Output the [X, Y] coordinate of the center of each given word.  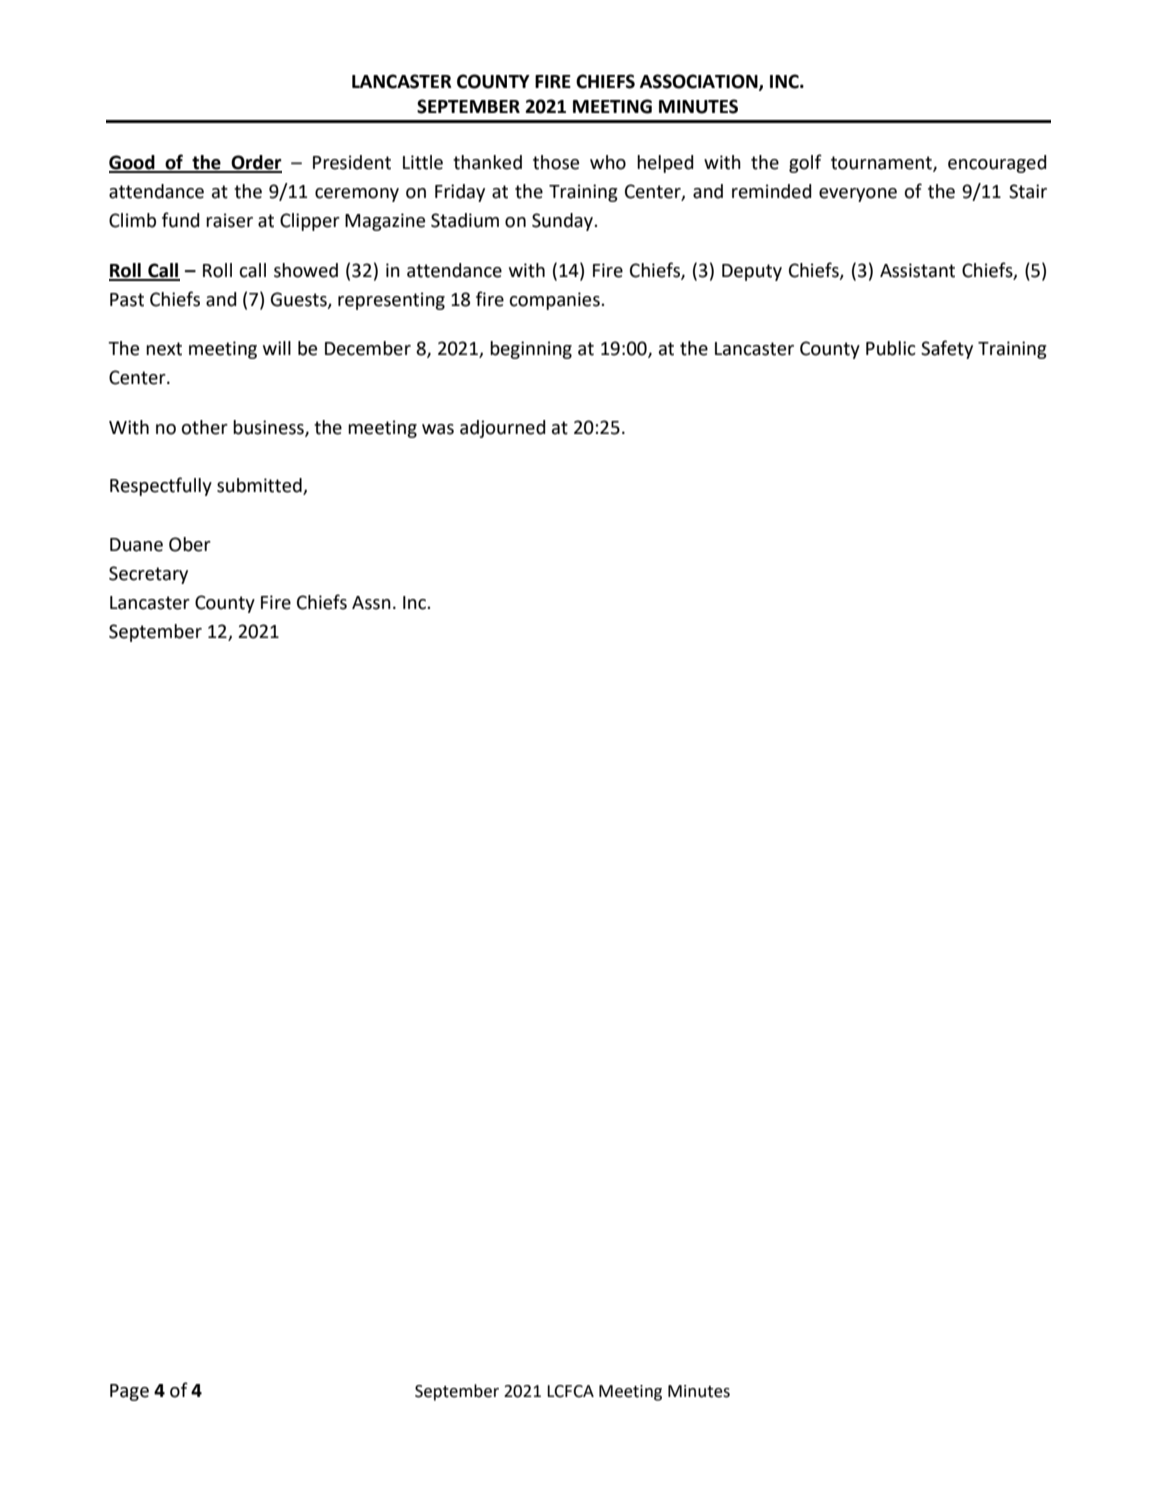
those [556, 162]
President [352, 162]
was [438, 429]
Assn [371, 603]
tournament [882, 163]
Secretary [148, 575]
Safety [947, 349]
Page [129, 1392]
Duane [136, 545]
